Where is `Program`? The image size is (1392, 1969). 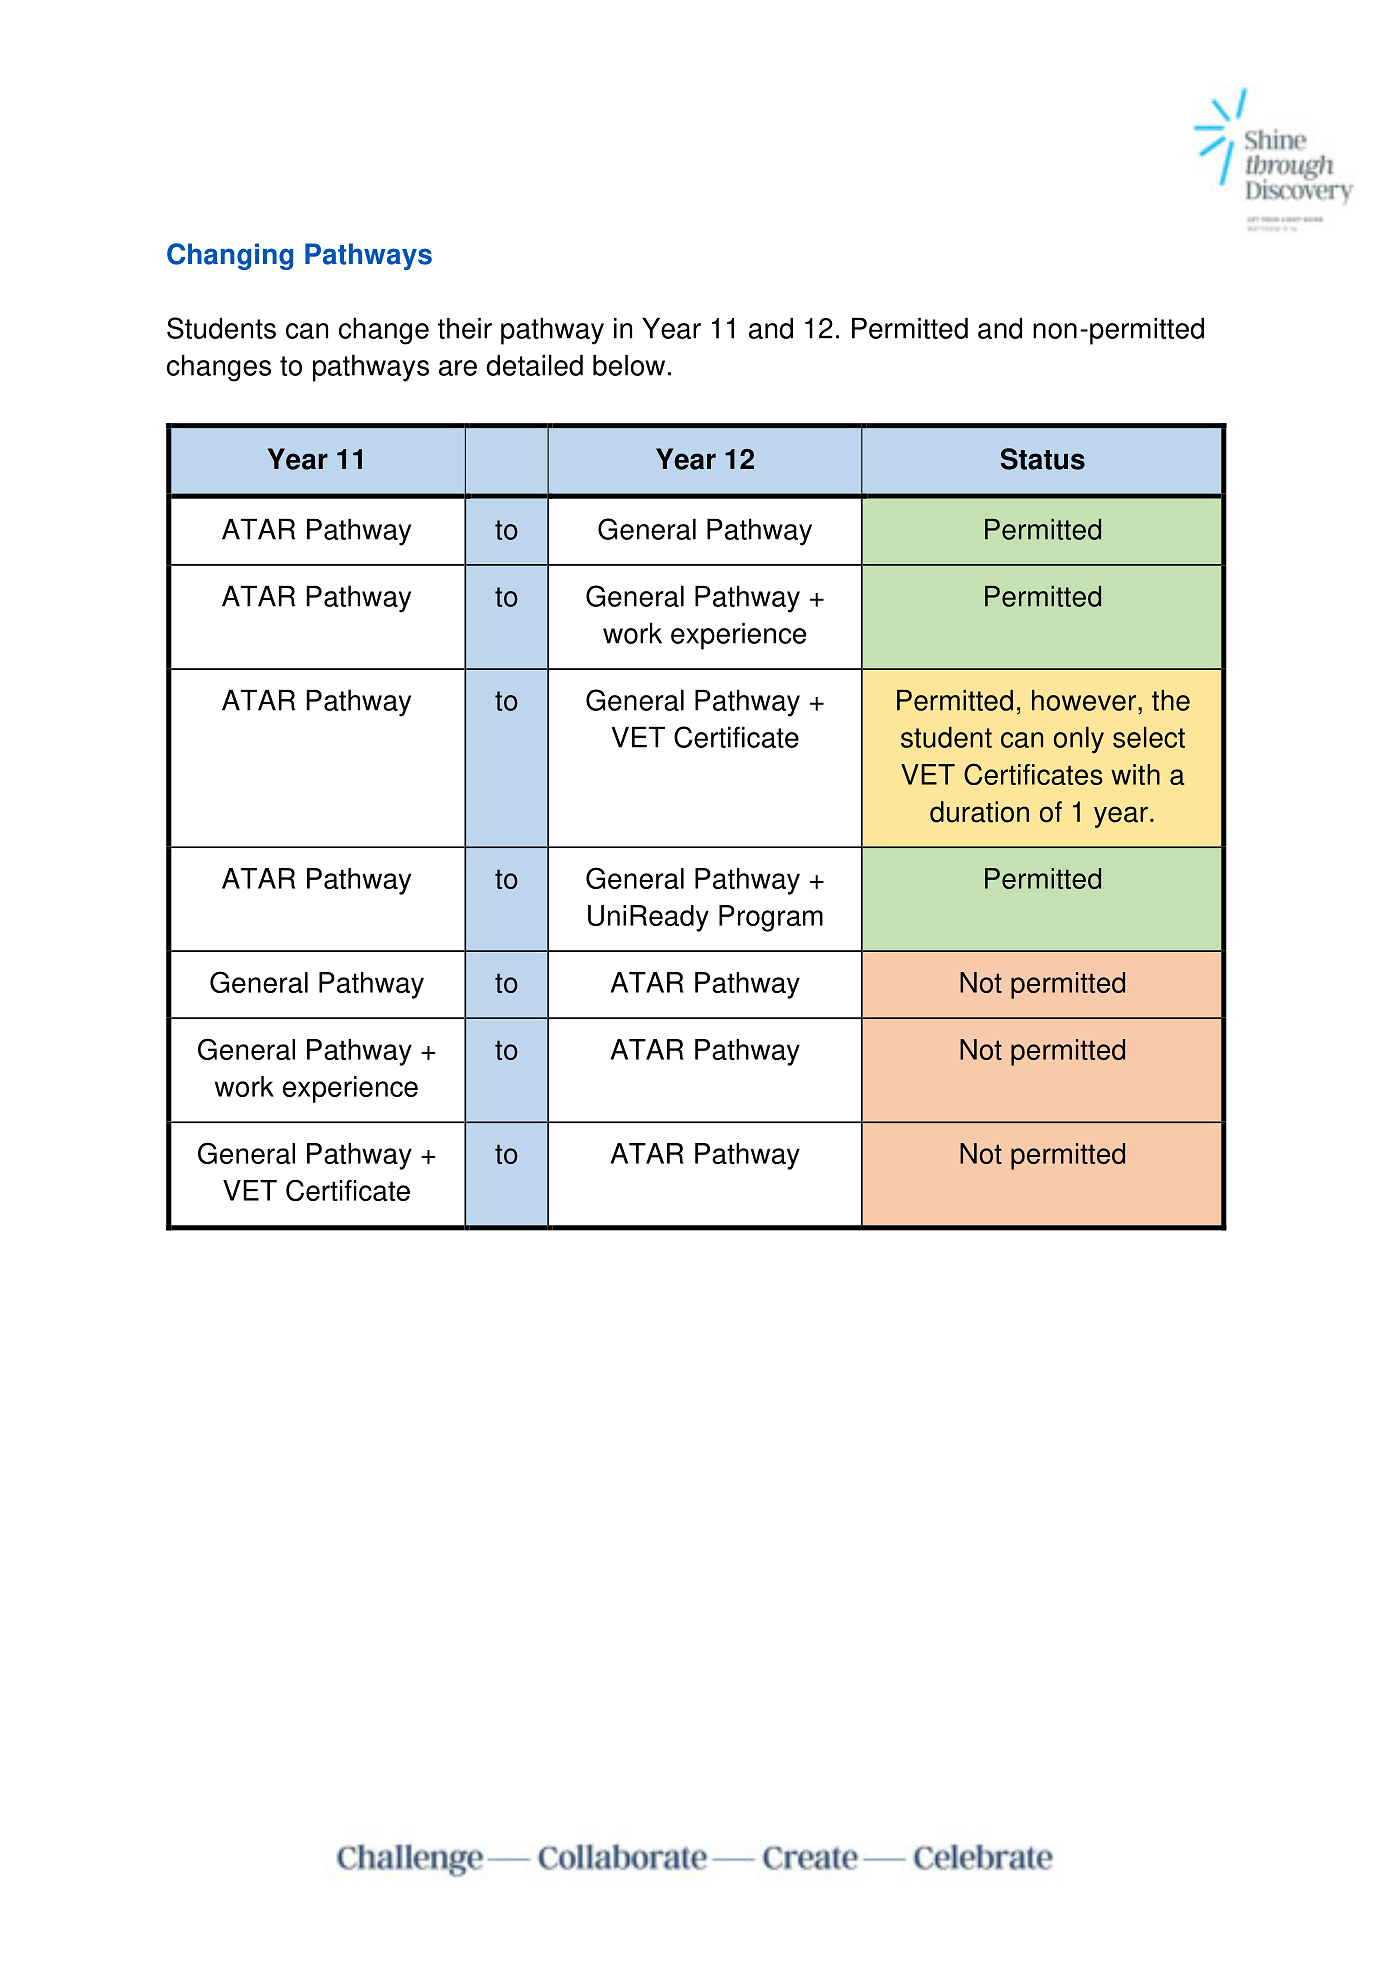
Program is located at coordinates (771, 918).
